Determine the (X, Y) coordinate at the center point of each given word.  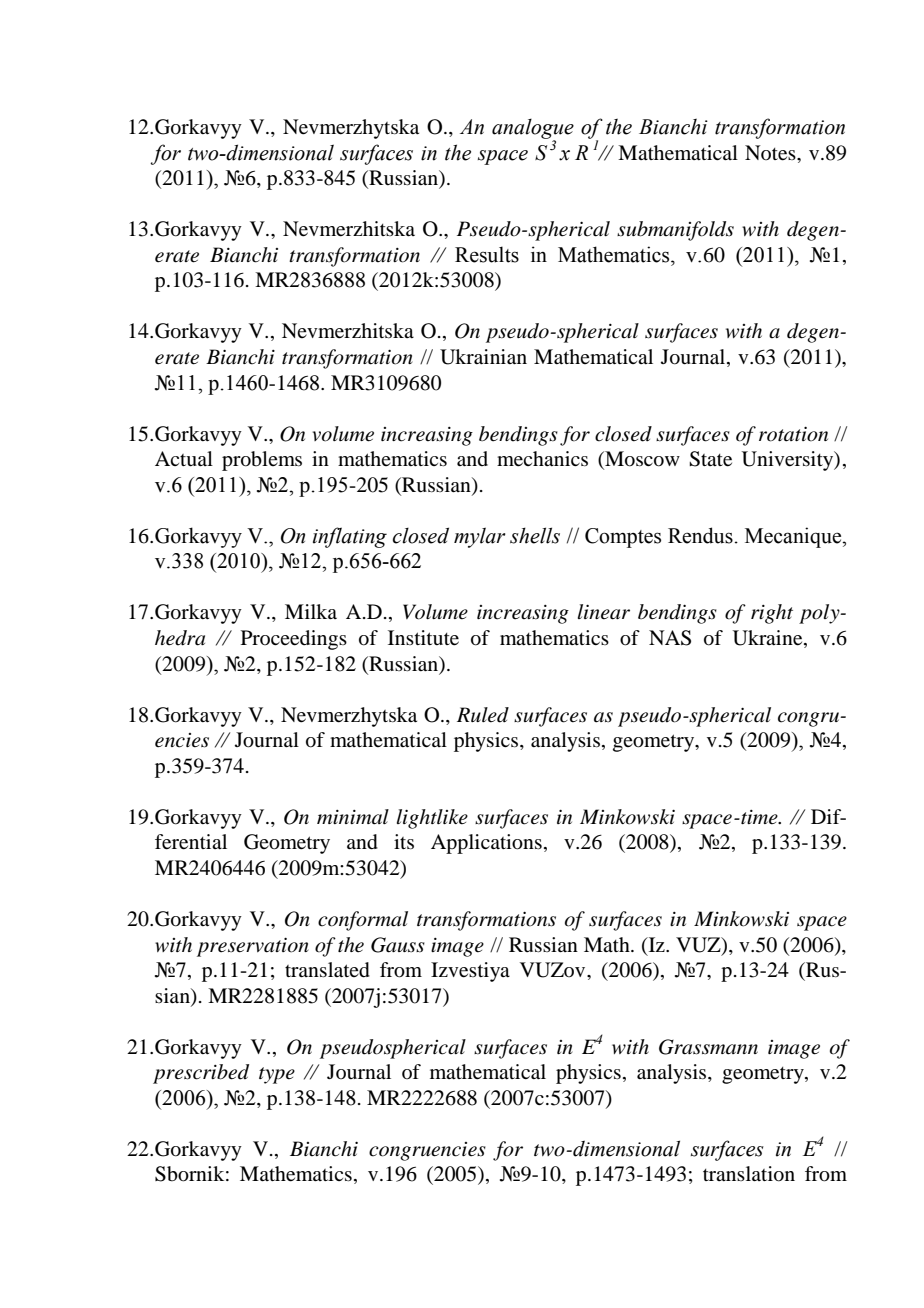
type (277, 1075)
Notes (771, 153)
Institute (423, 638)
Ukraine (769, 639)
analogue (533, 130)
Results (487, 254)
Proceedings (294, 640)
